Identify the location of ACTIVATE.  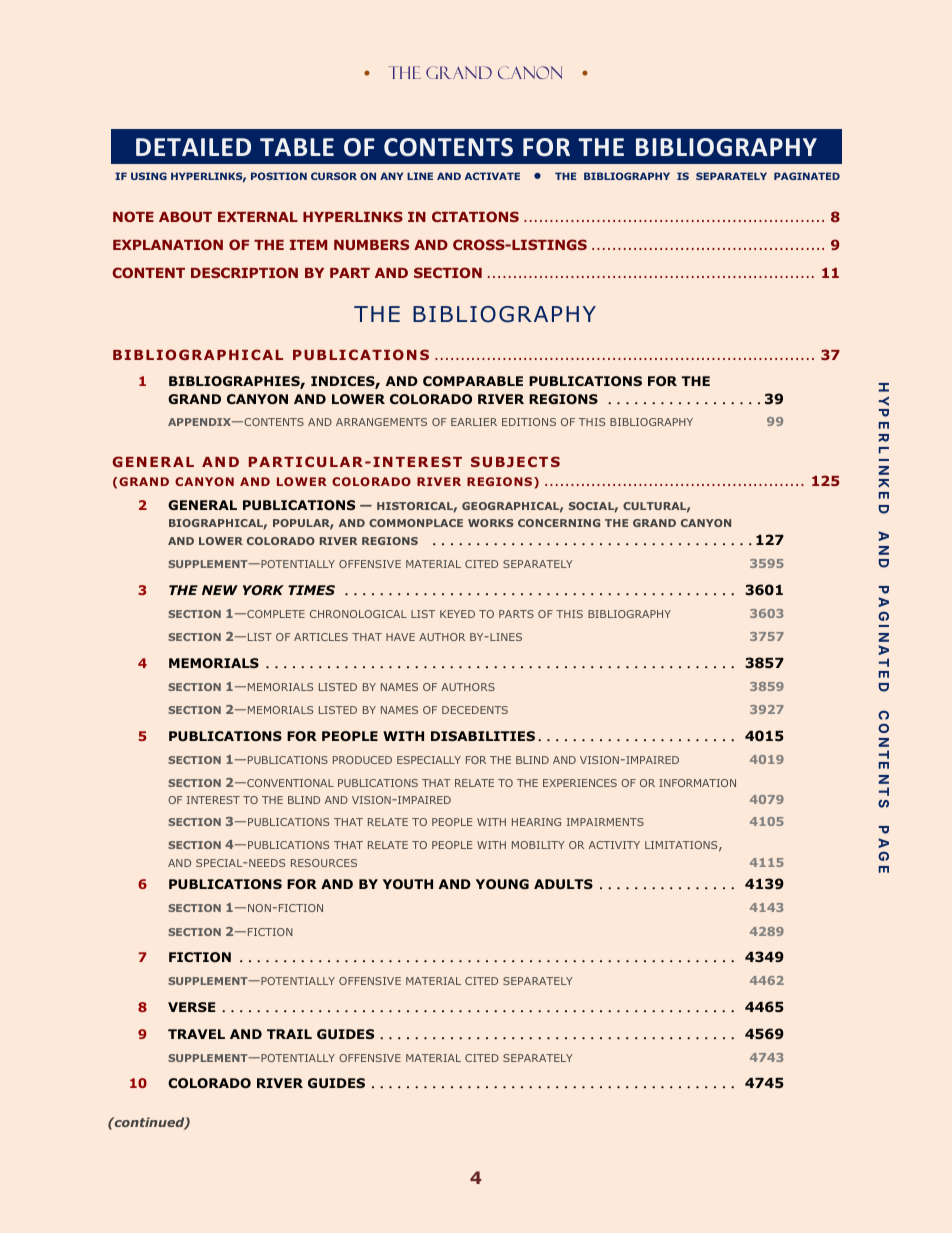
(492, 176).
